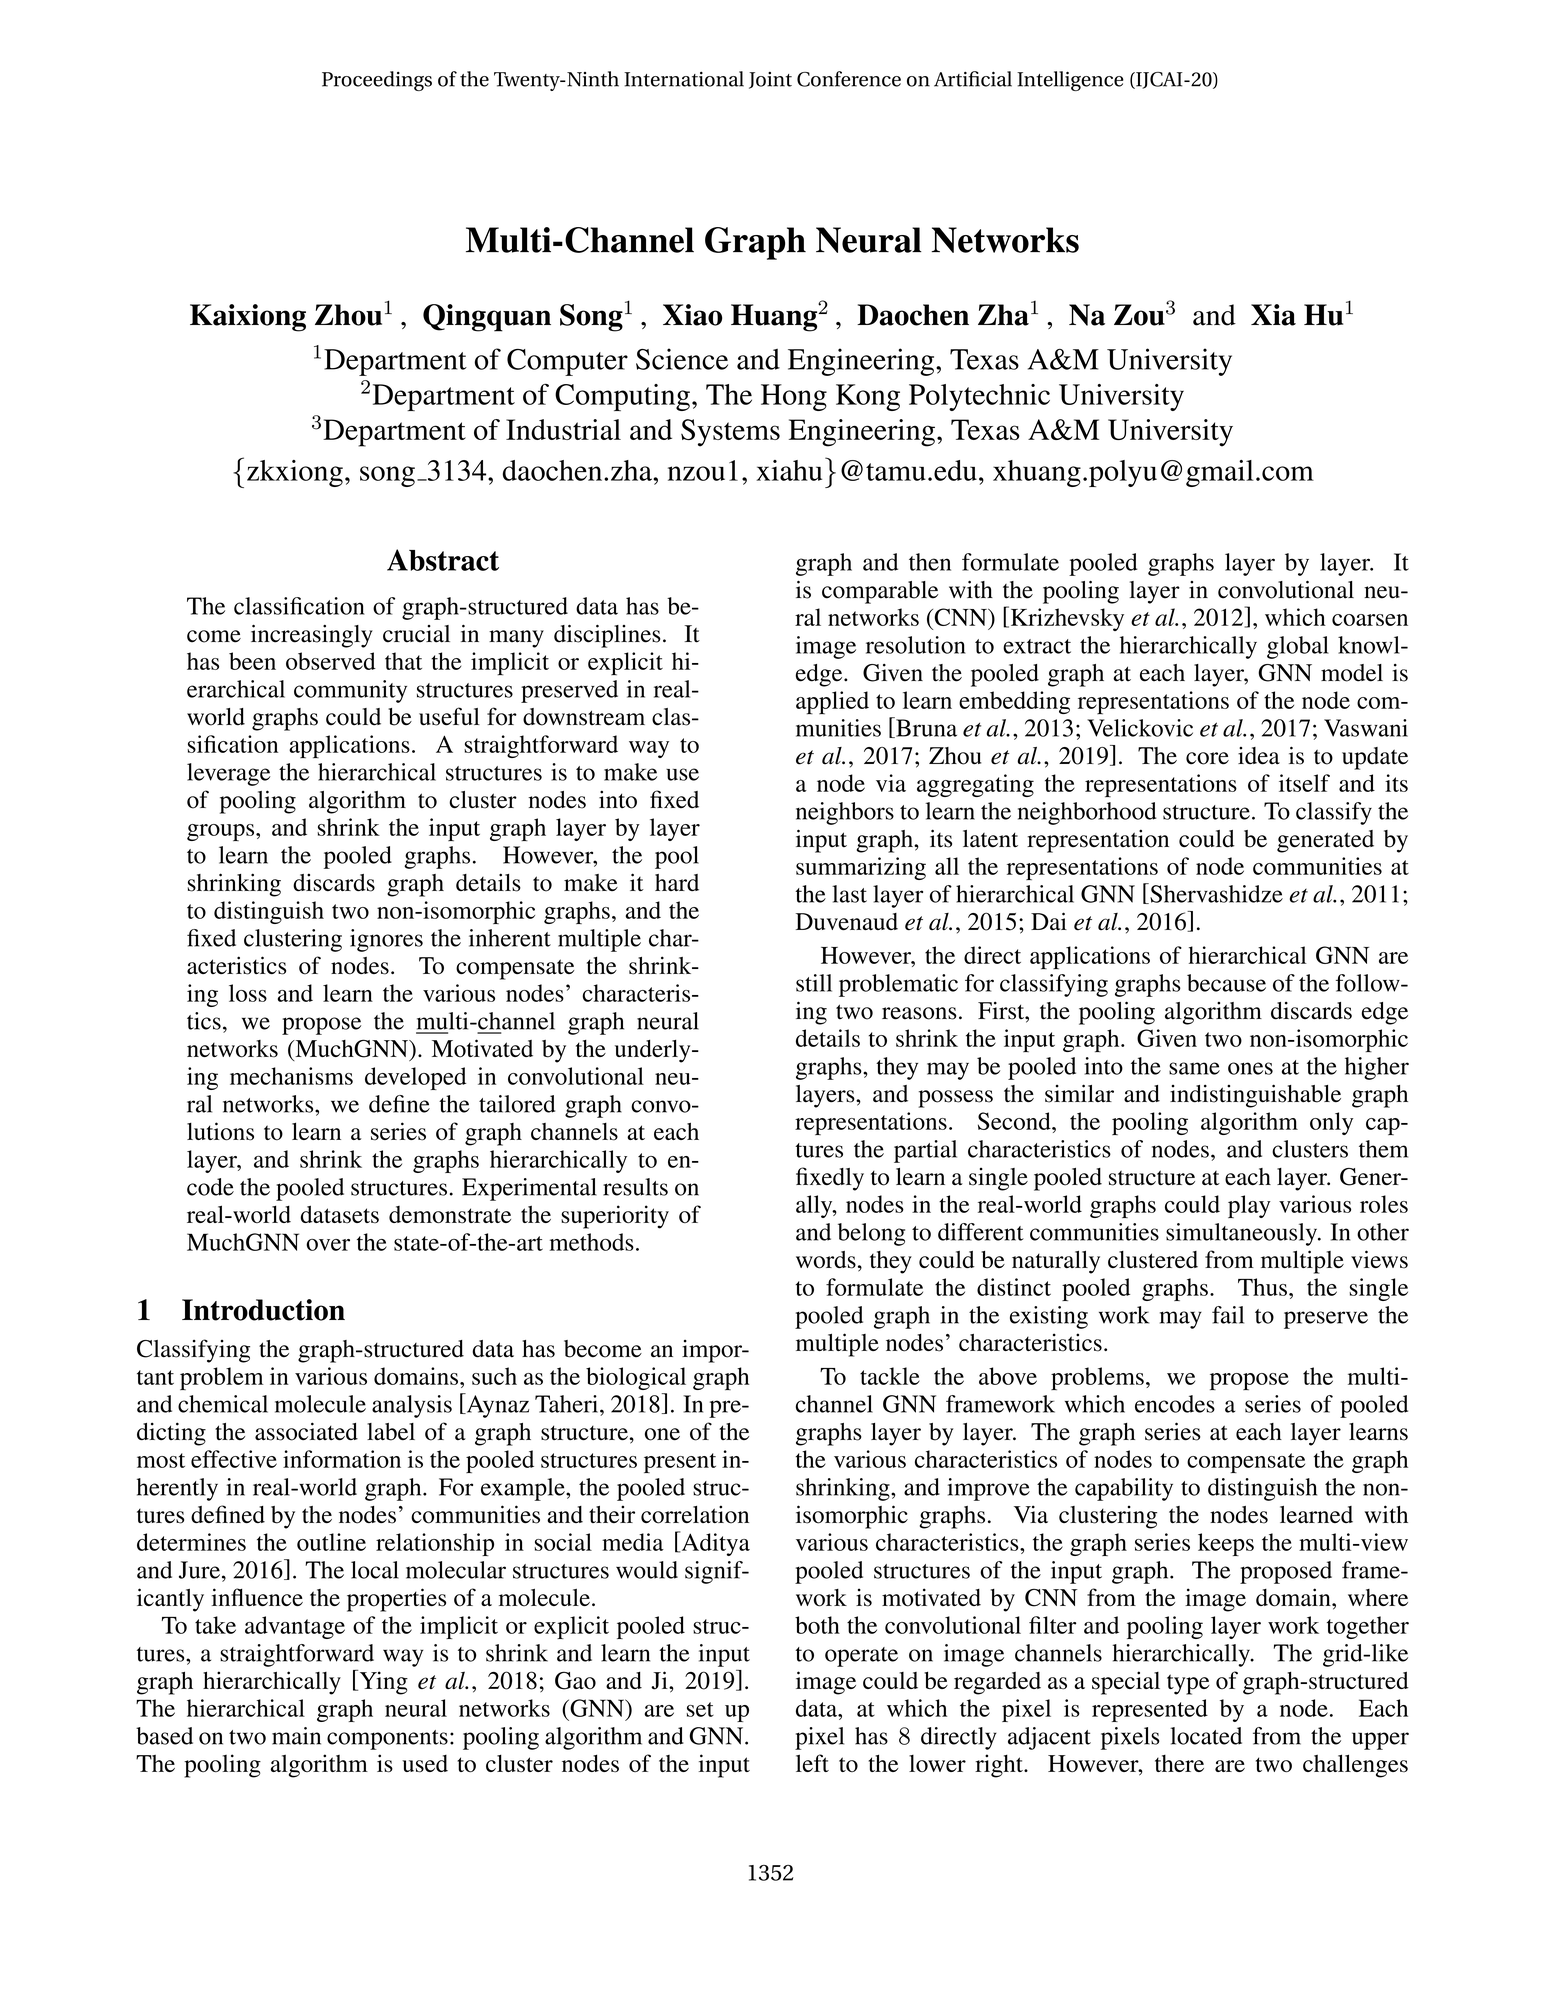 Image resolution: width=1545 pixels, height=1999 pixels. I want to click on over, so click(328, 1245).
